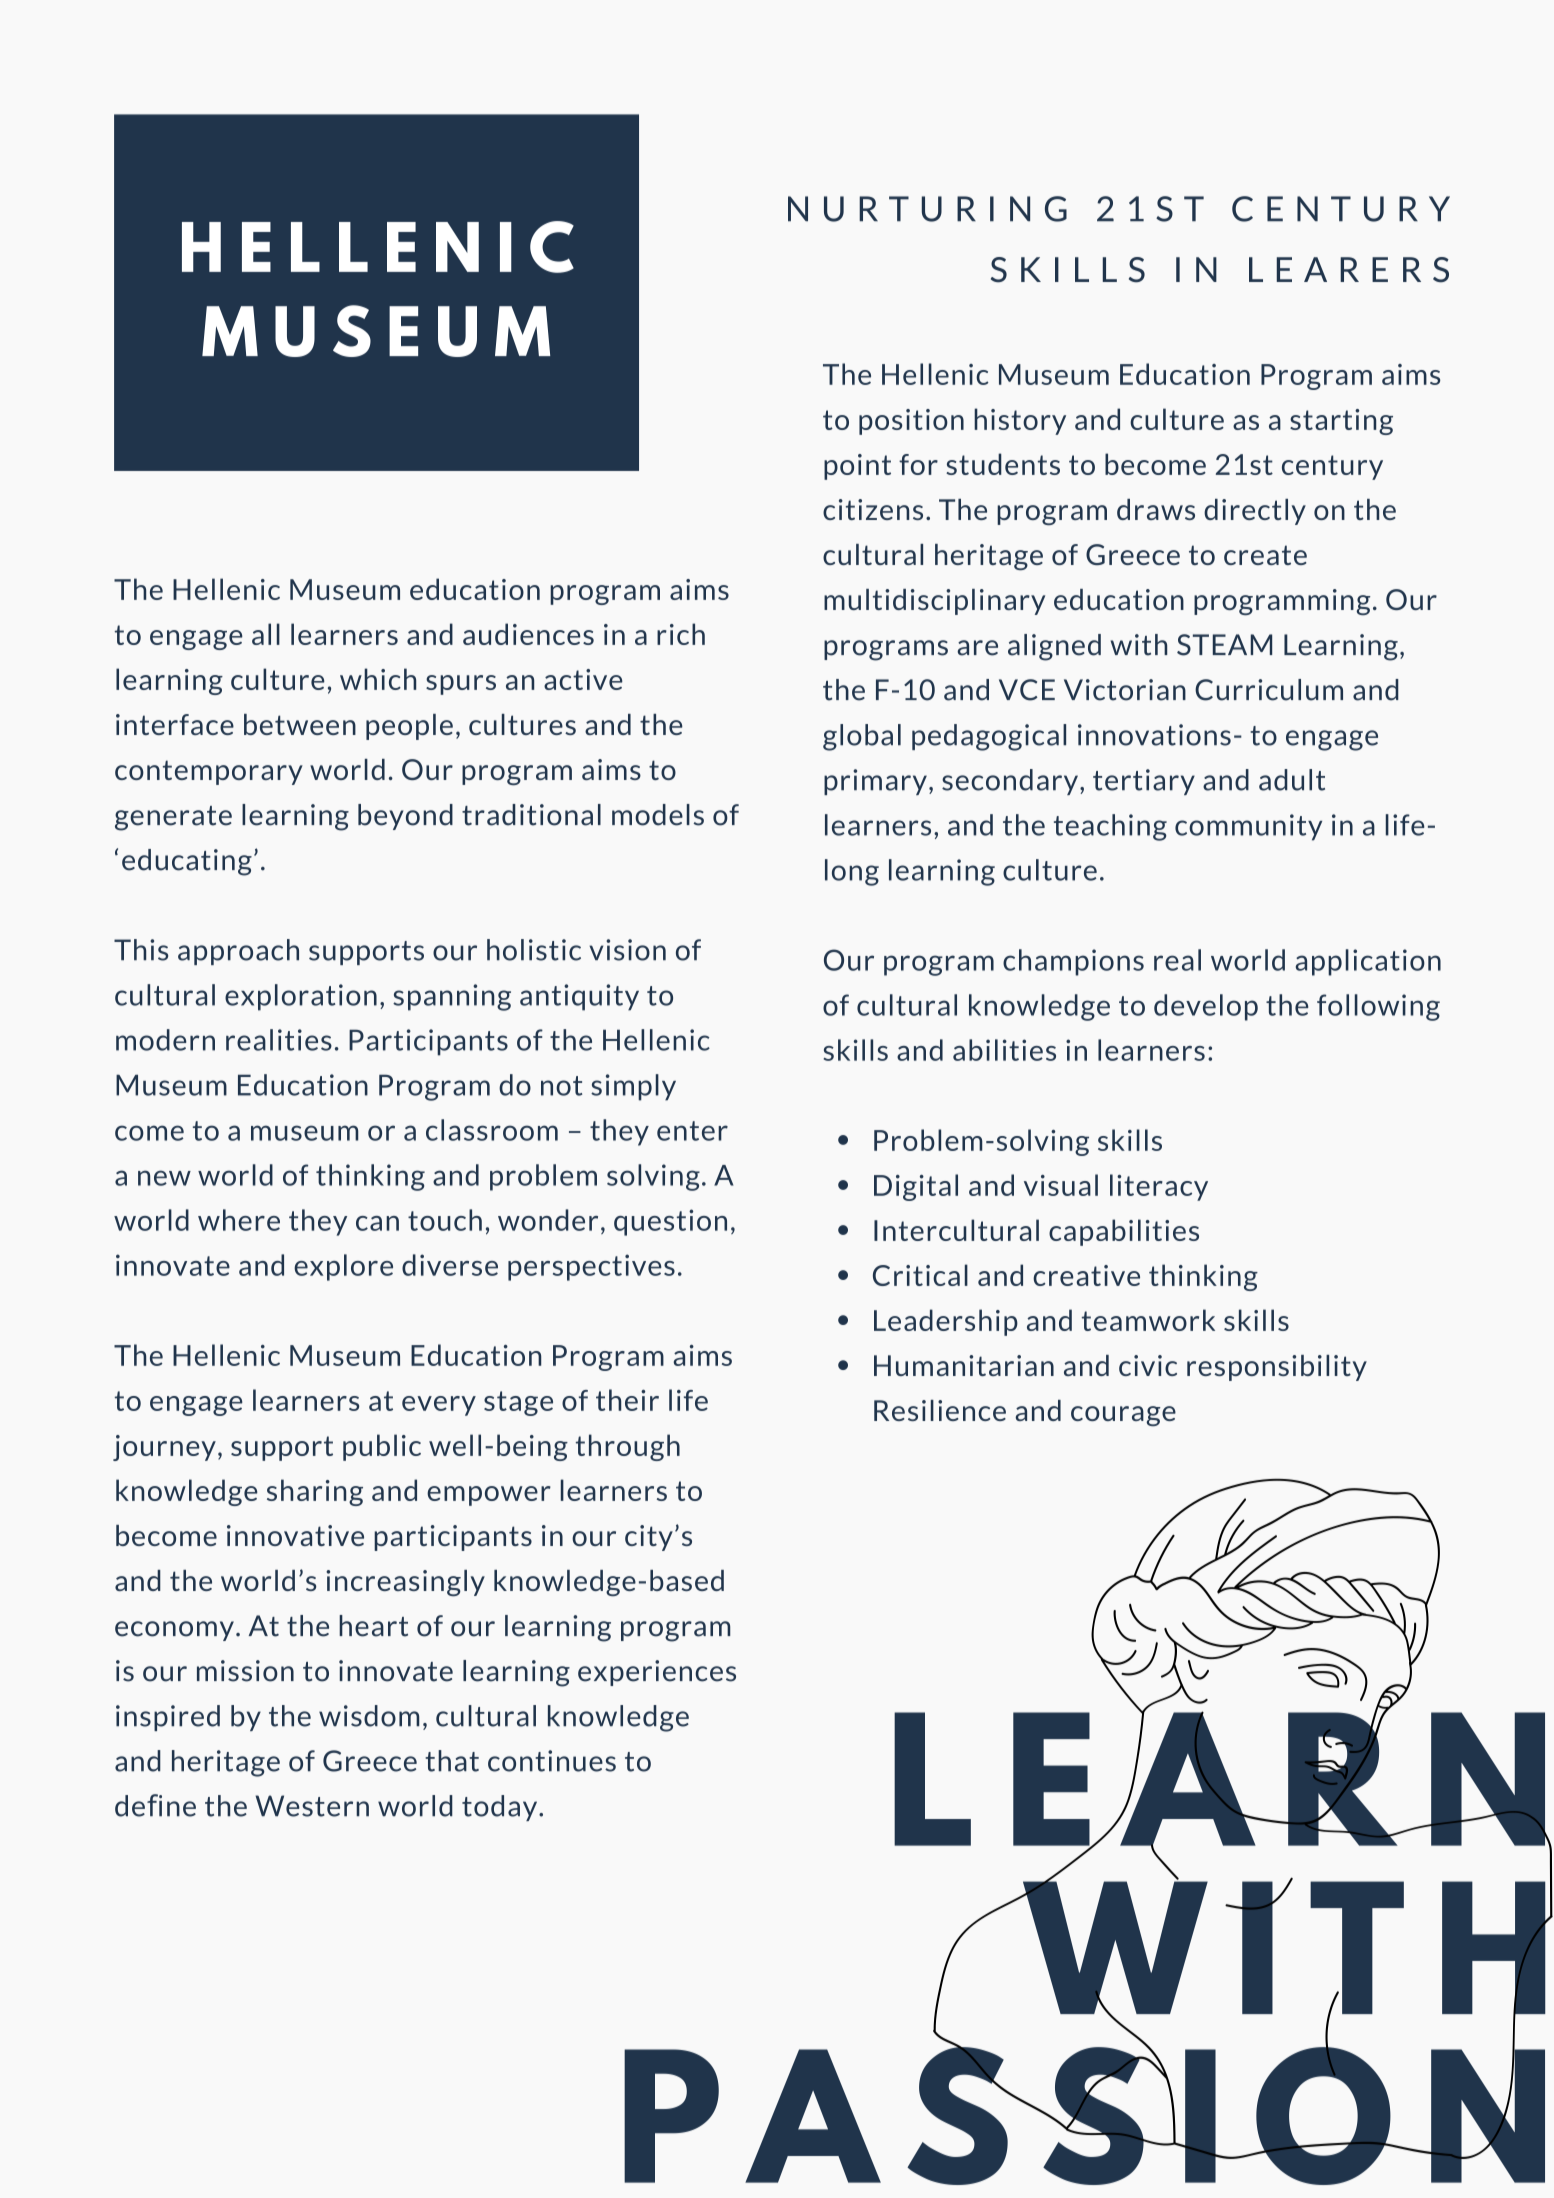 The height and width of the image is (2198, 1554). I want to click on approach, so click(238, 952).
